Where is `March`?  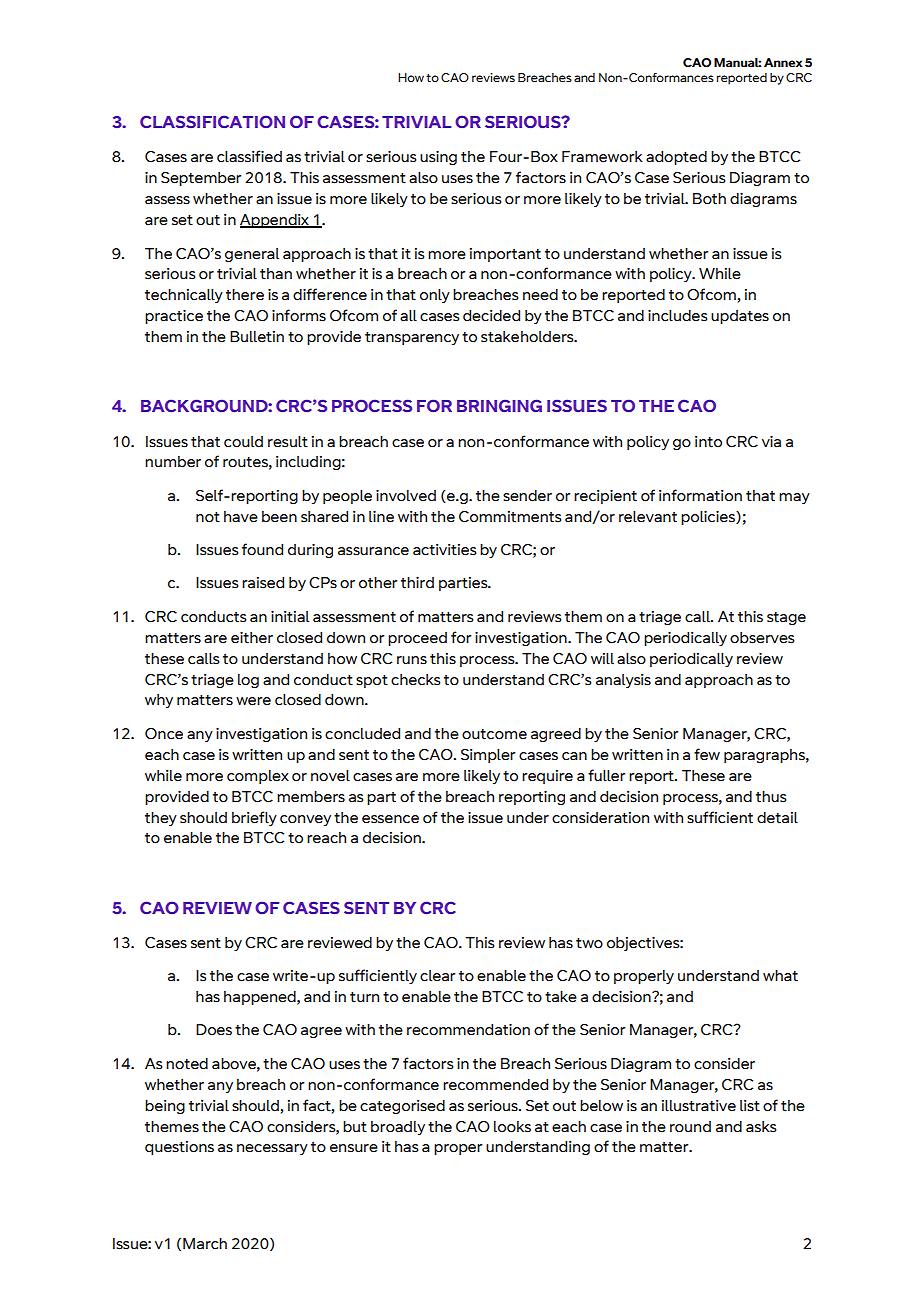
March is located at coordinates (205, 1244).
